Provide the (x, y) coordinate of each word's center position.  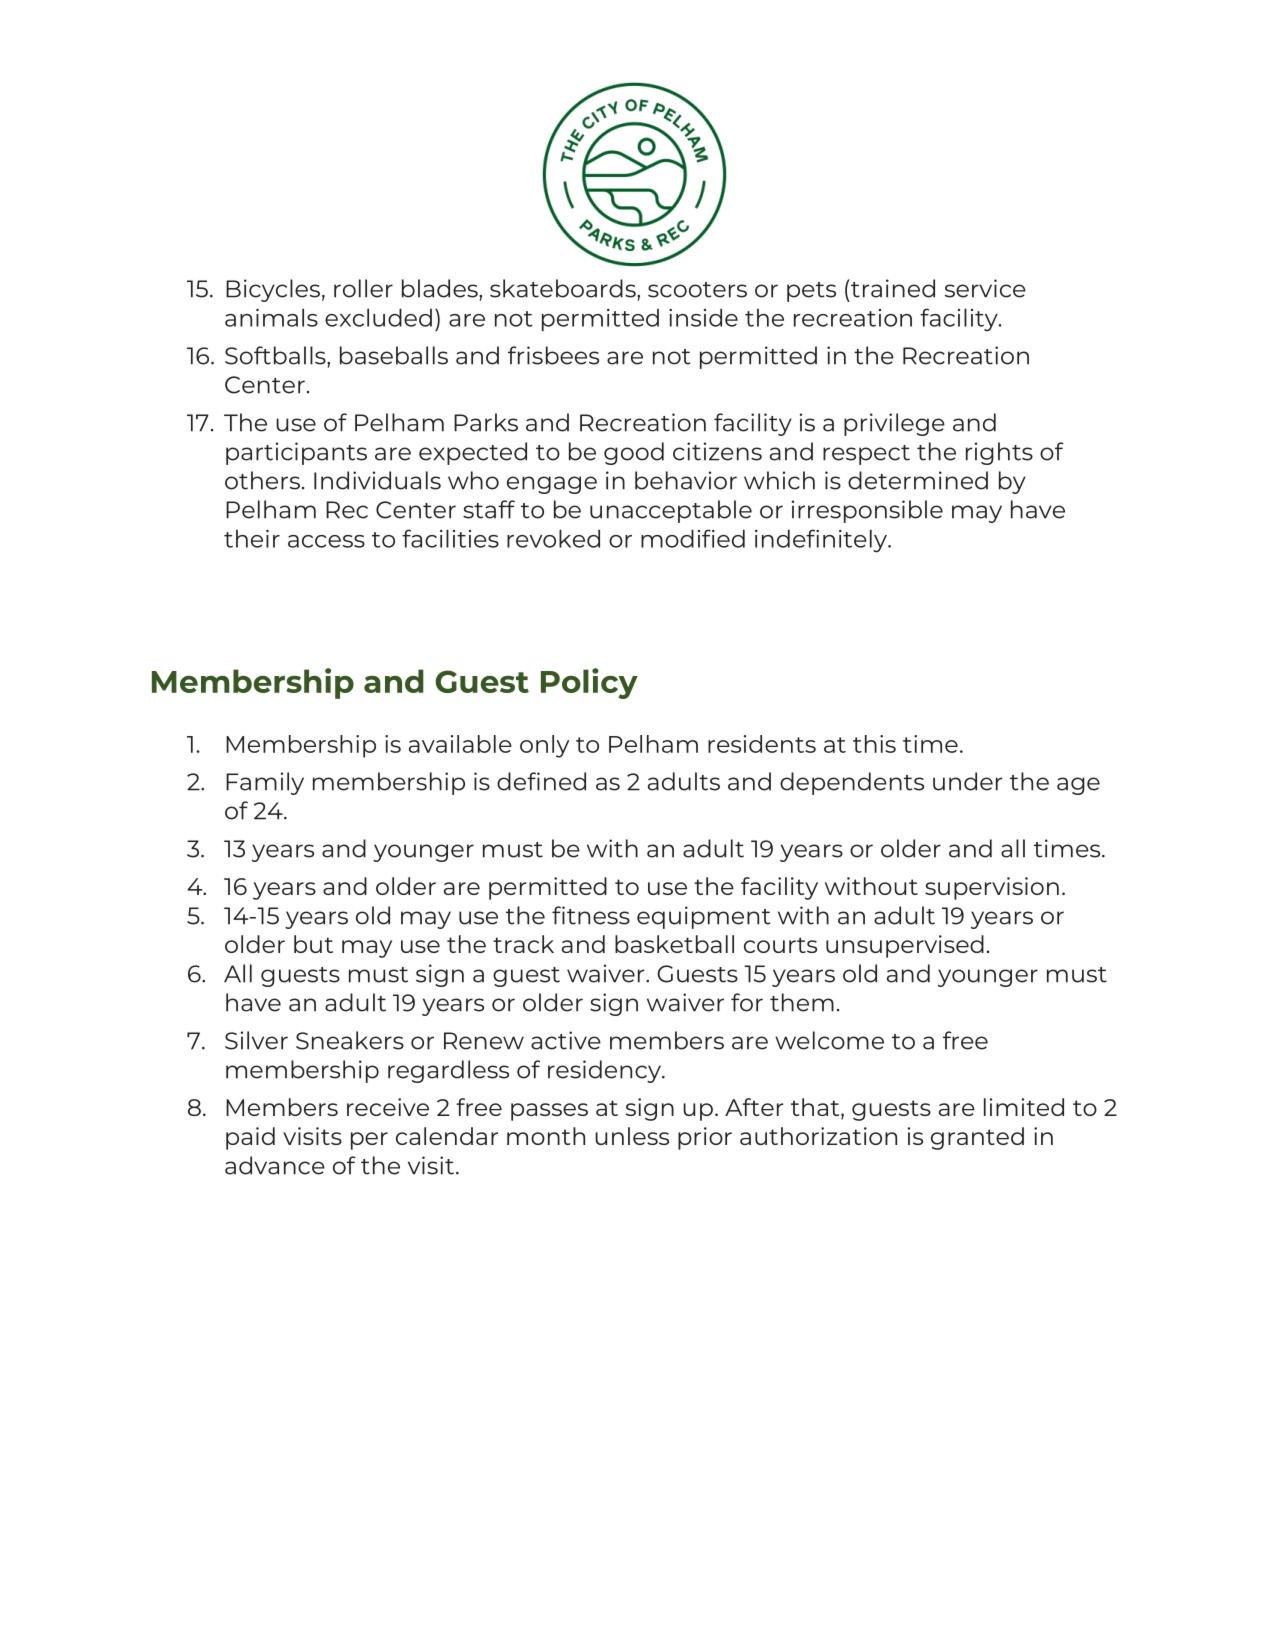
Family (265, 783)
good (634, 453)
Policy (589, 683)
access (326, 541)
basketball (674, 944)
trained (892, 288)
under (967, 781)
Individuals (377, 480)
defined (541, 781)
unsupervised (905, 946)
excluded (378, 317)
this (874, 744)
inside (703, 317)
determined (918, 480)
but (313, 944)
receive (388, 1107)
